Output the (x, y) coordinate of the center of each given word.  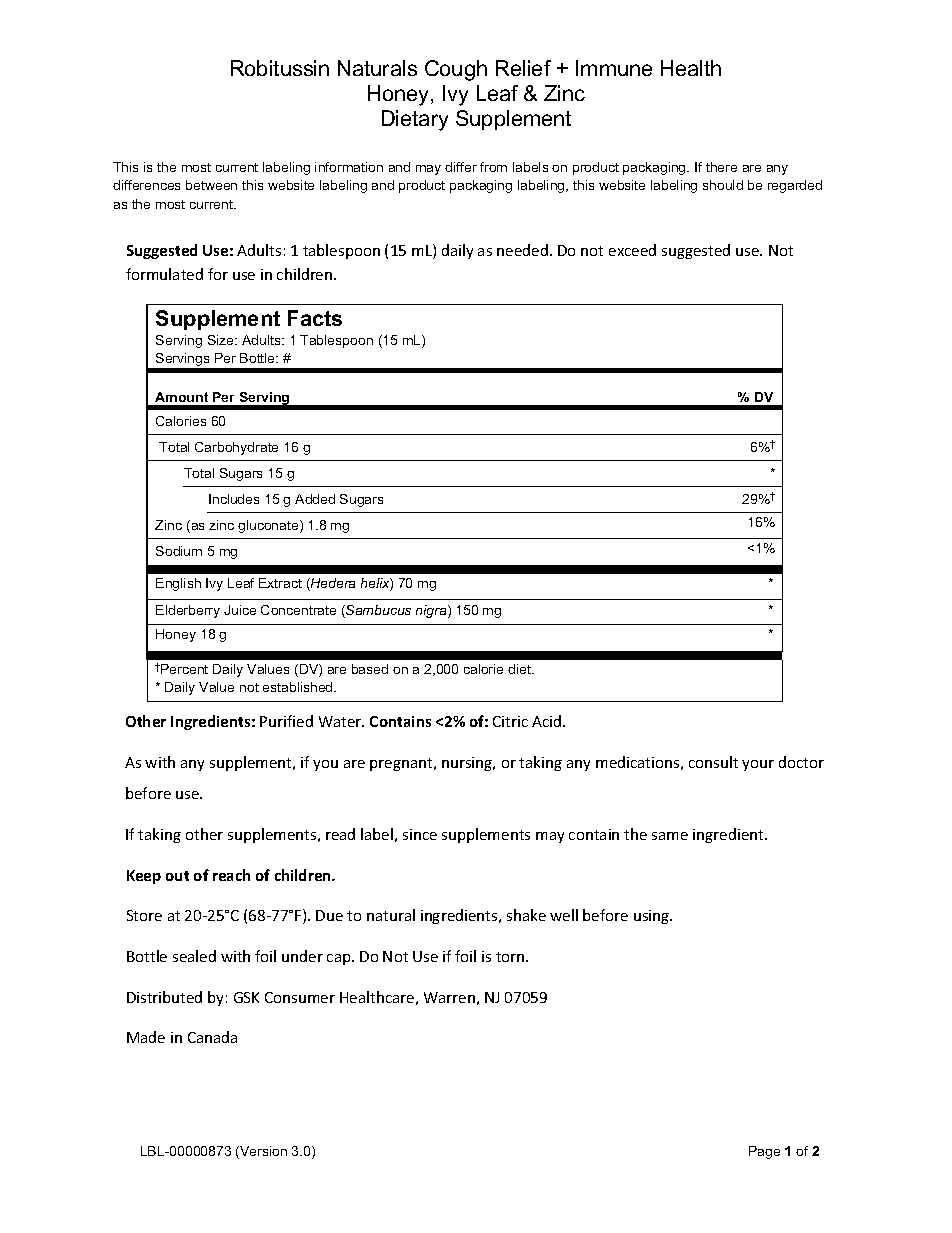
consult (713, 762)
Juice (240, 610)
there (721, 167)
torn (511, 957)
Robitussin (280, 68)
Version (262, 1152)
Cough (456, 70)
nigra (432, 611)
